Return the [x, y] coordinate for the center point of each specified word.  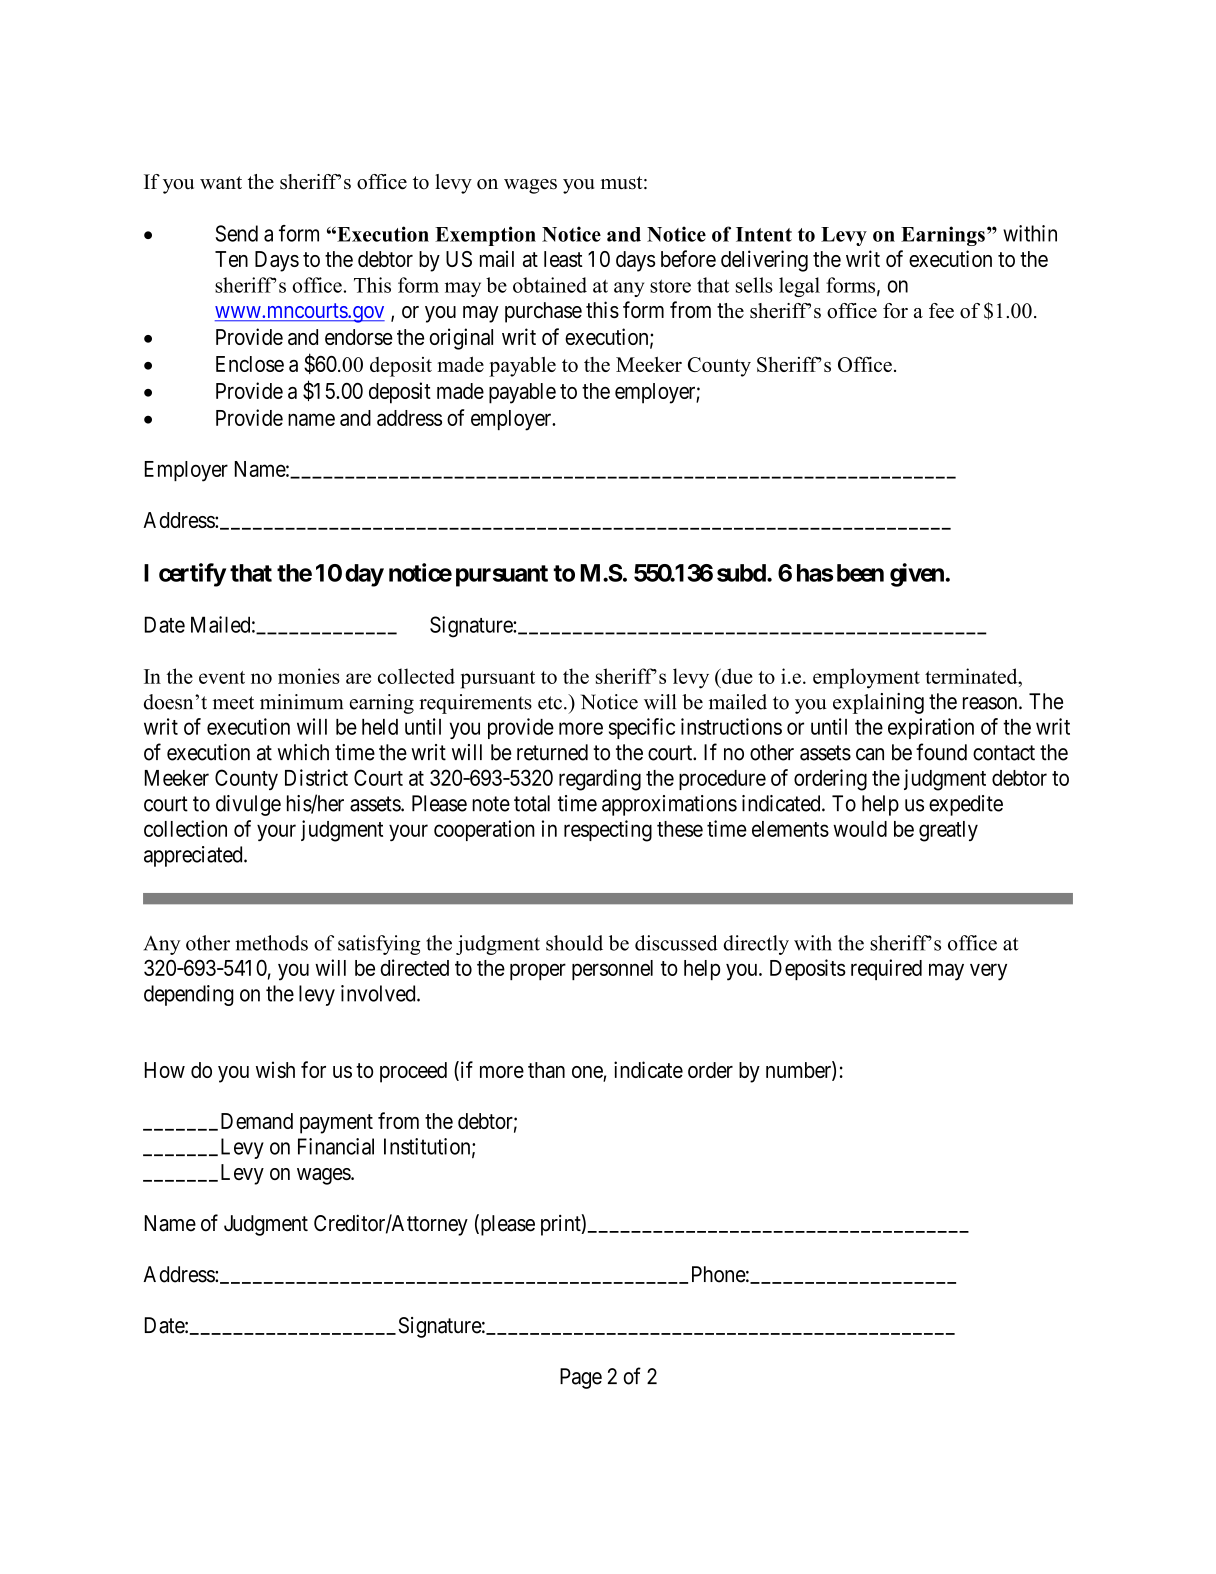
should [574, 943]
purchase [543, 312]
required [886, 969]
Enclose [250, 364]
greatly [948, 831]
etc [550, 703]
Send [237, 233]
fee [941, 311]
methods [271, 943]
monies [309, 676]
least [563, 259]
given [917, 575]
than [546, 1070]
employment [866, 678]
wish [275, 1069]
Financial [336, 1146]
